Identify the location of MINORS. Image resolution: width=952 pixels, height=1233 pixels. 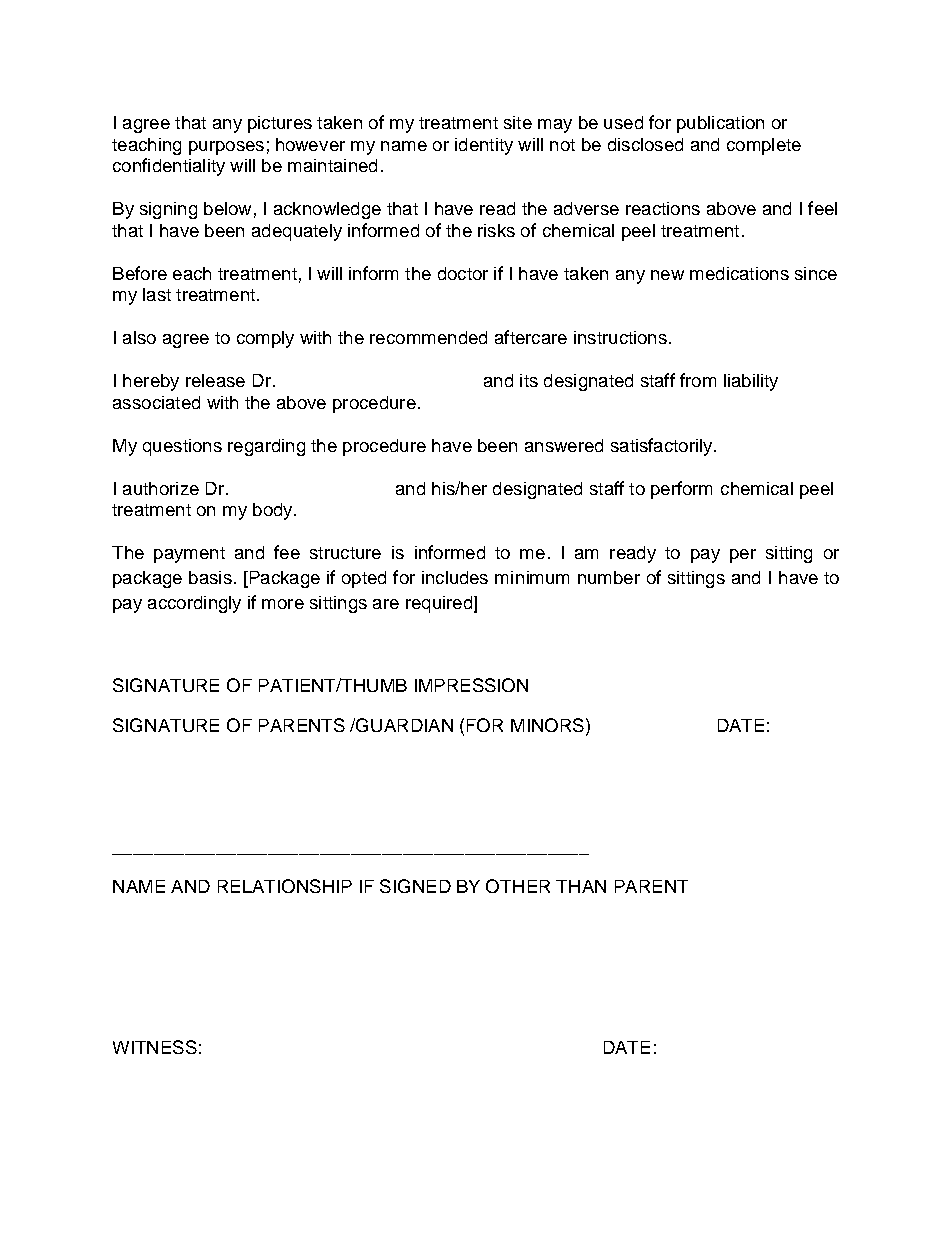
(547, 725).
